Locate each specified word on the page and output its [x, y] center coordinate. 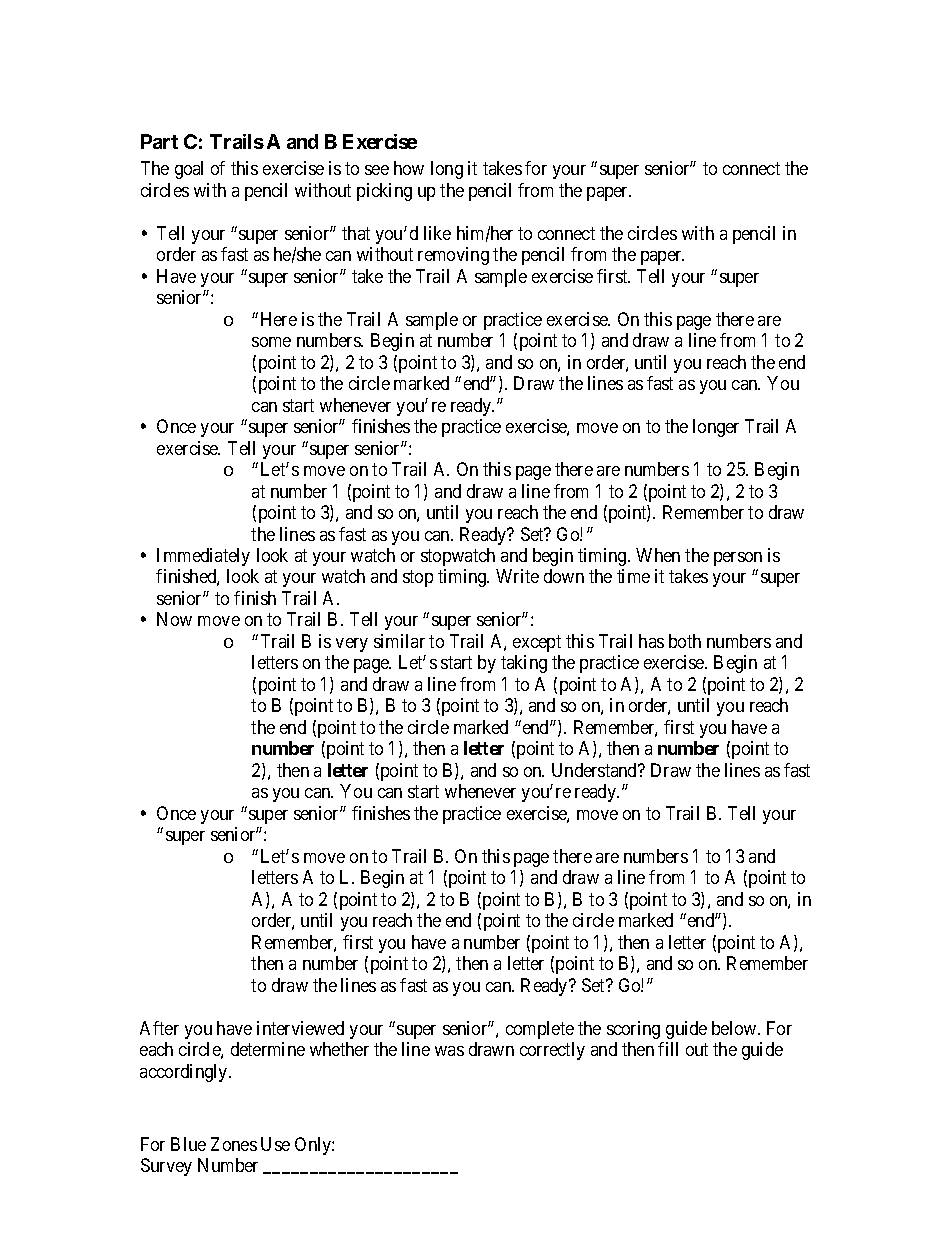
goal [189, 170]
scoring [633, 1030]
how [409, 168]
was [449, 1051]
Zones [234, 1144]
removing [453, 256]
